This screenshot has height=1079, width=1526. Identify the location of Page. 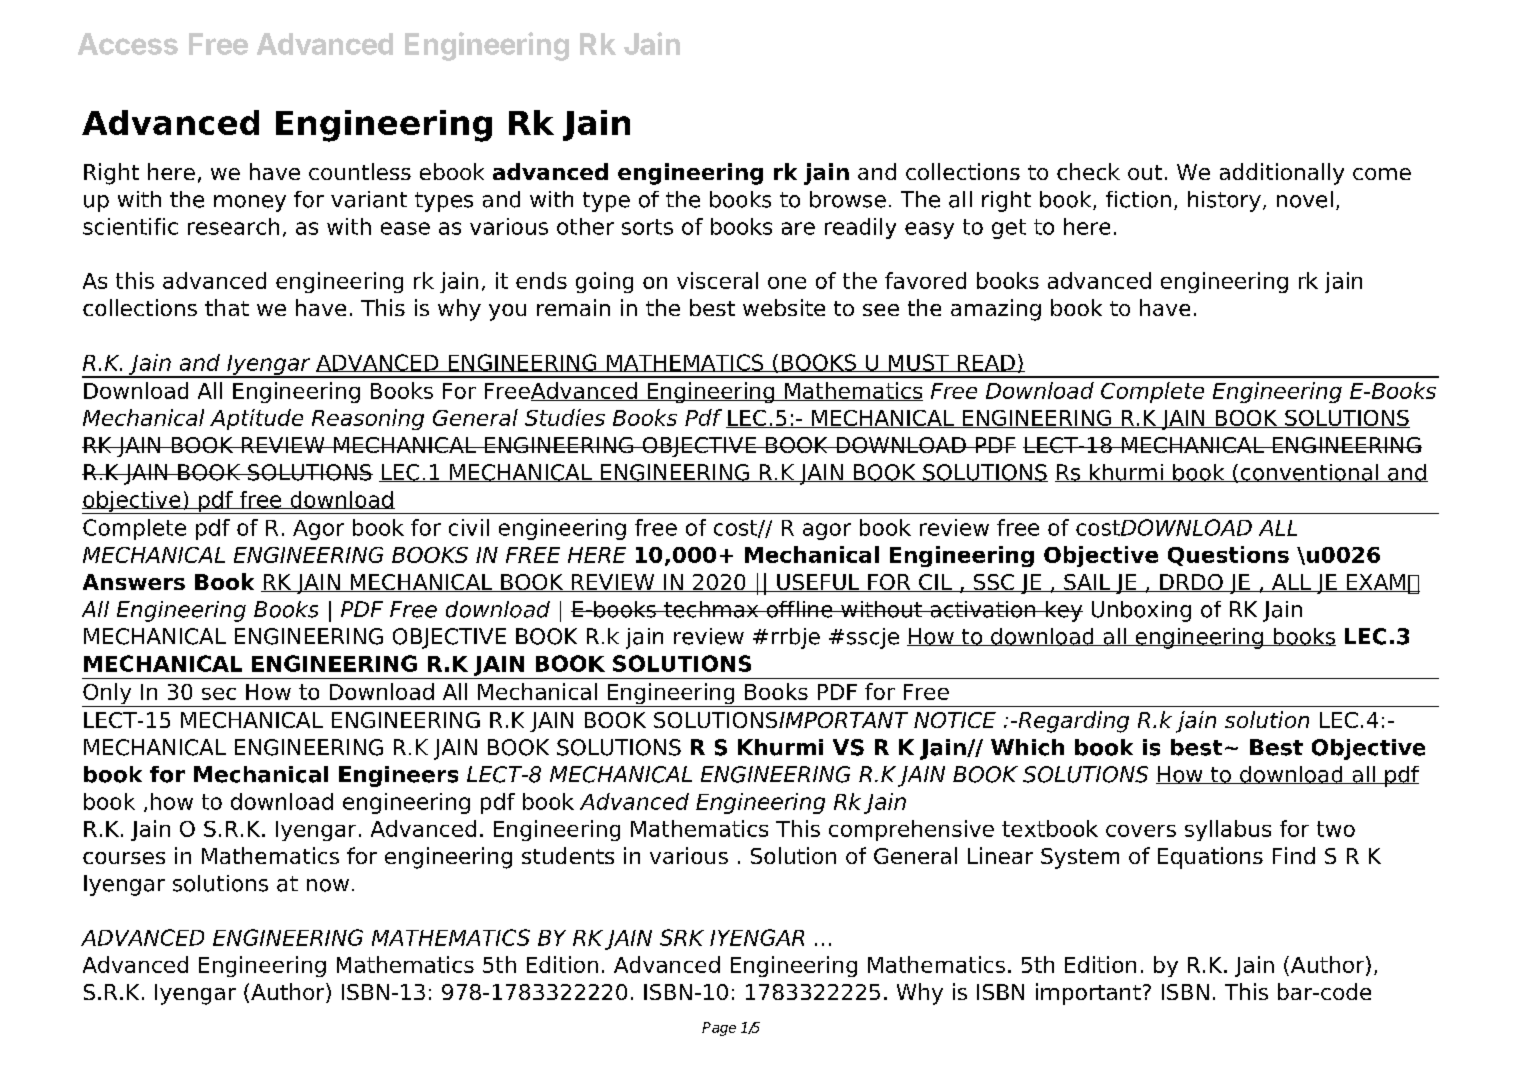
(719, 1029).
